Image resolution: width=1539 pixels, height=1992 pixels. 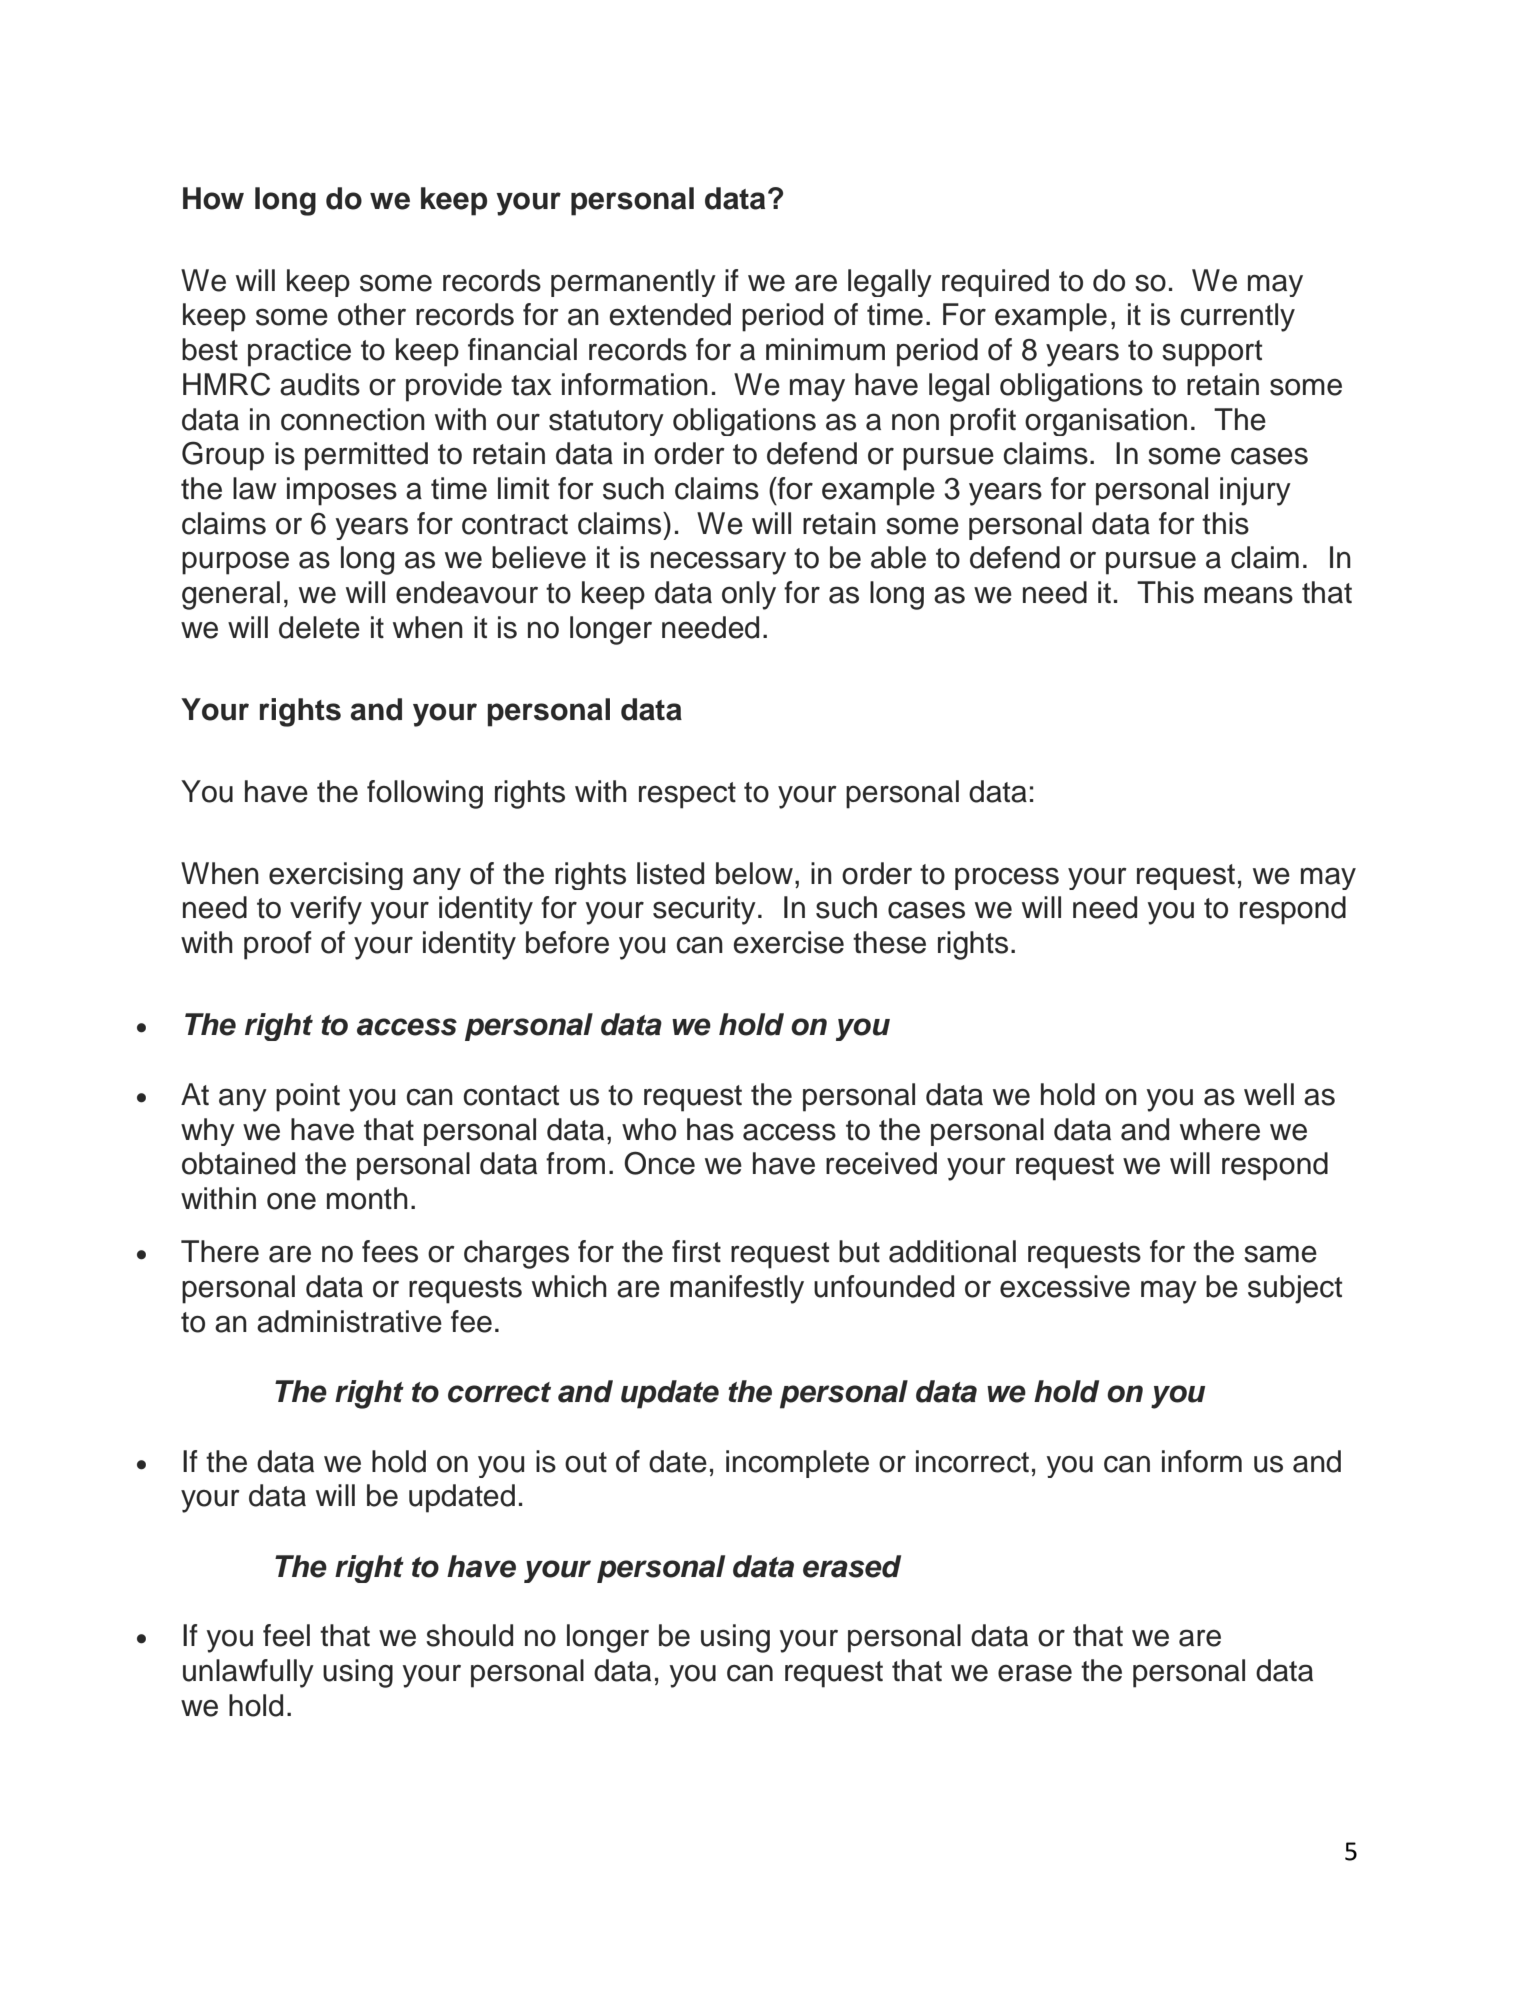 What do you see at coordinates (797, 1464) in the screenshot?
I see `incomplete` at bounding box center [797, 1464].
